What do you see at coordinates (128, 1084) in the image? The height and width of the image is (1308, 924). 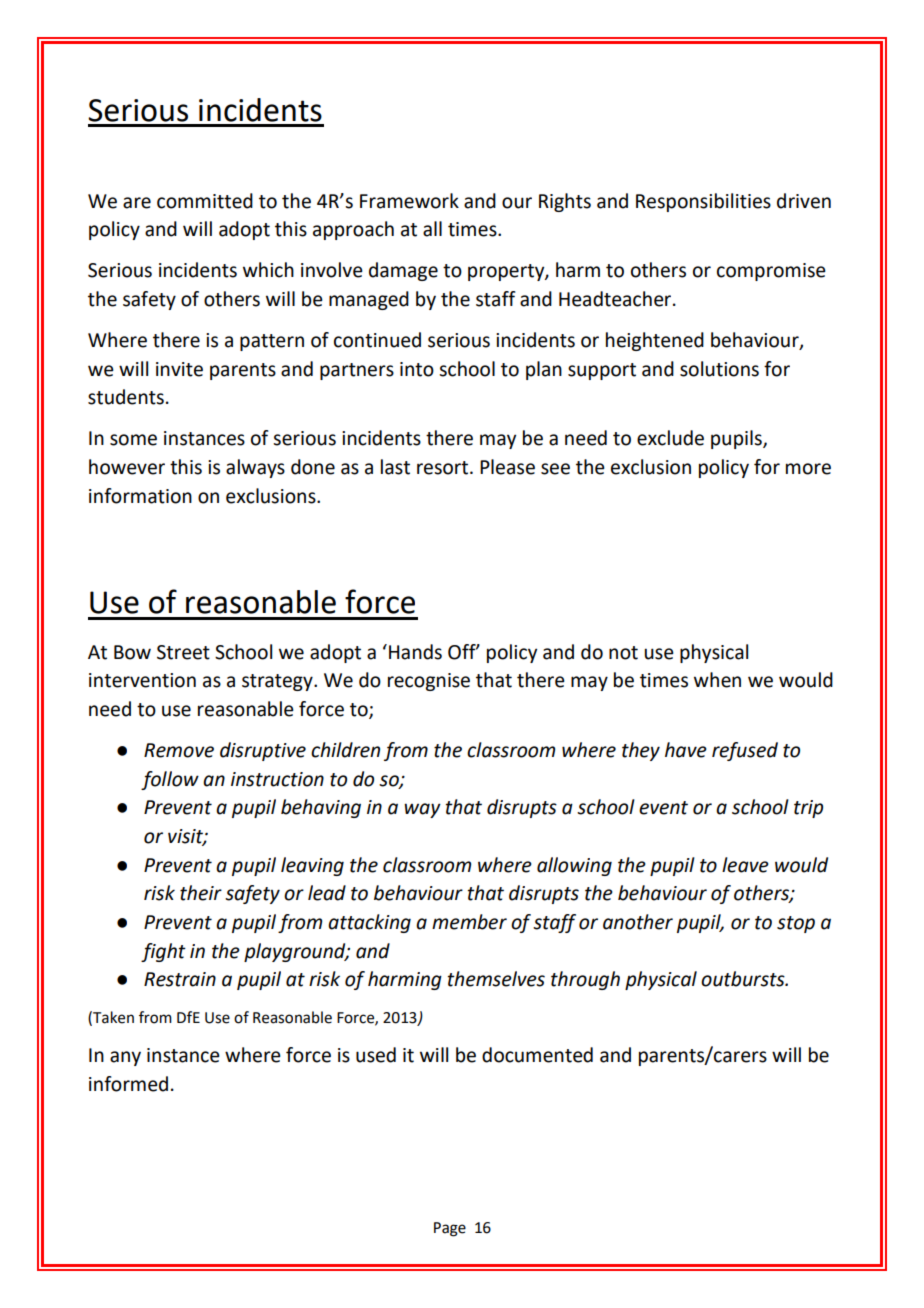 I see `informed` at bounding box center [128, 1084].
